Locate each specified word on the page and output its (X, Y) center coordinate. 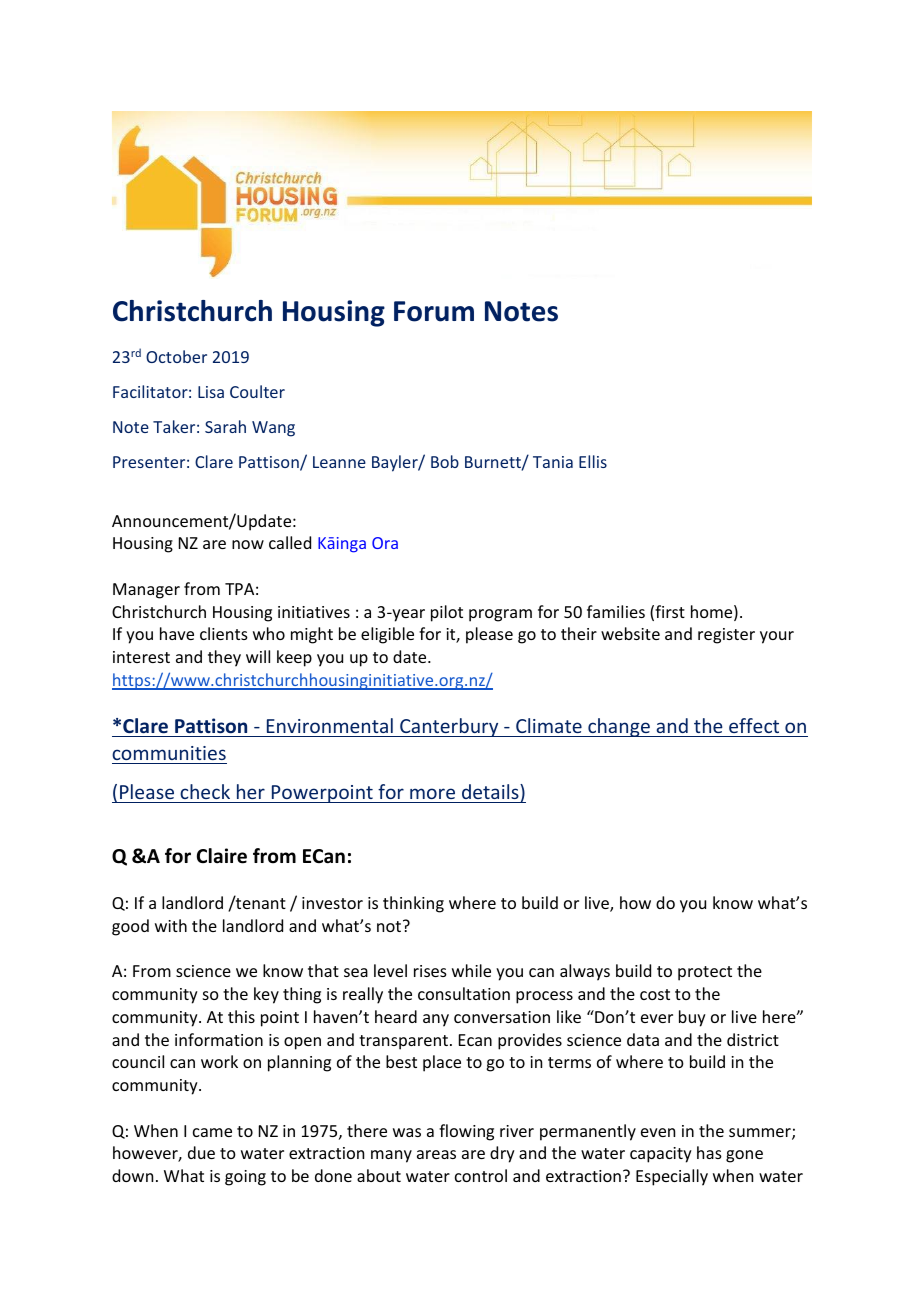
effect (754, 725)
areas (436, 1154)
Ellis (593, 461)
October (176, 356)
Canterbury (449, 727)
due (201, 1152)
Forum (434, 311)
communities (169, 753)
